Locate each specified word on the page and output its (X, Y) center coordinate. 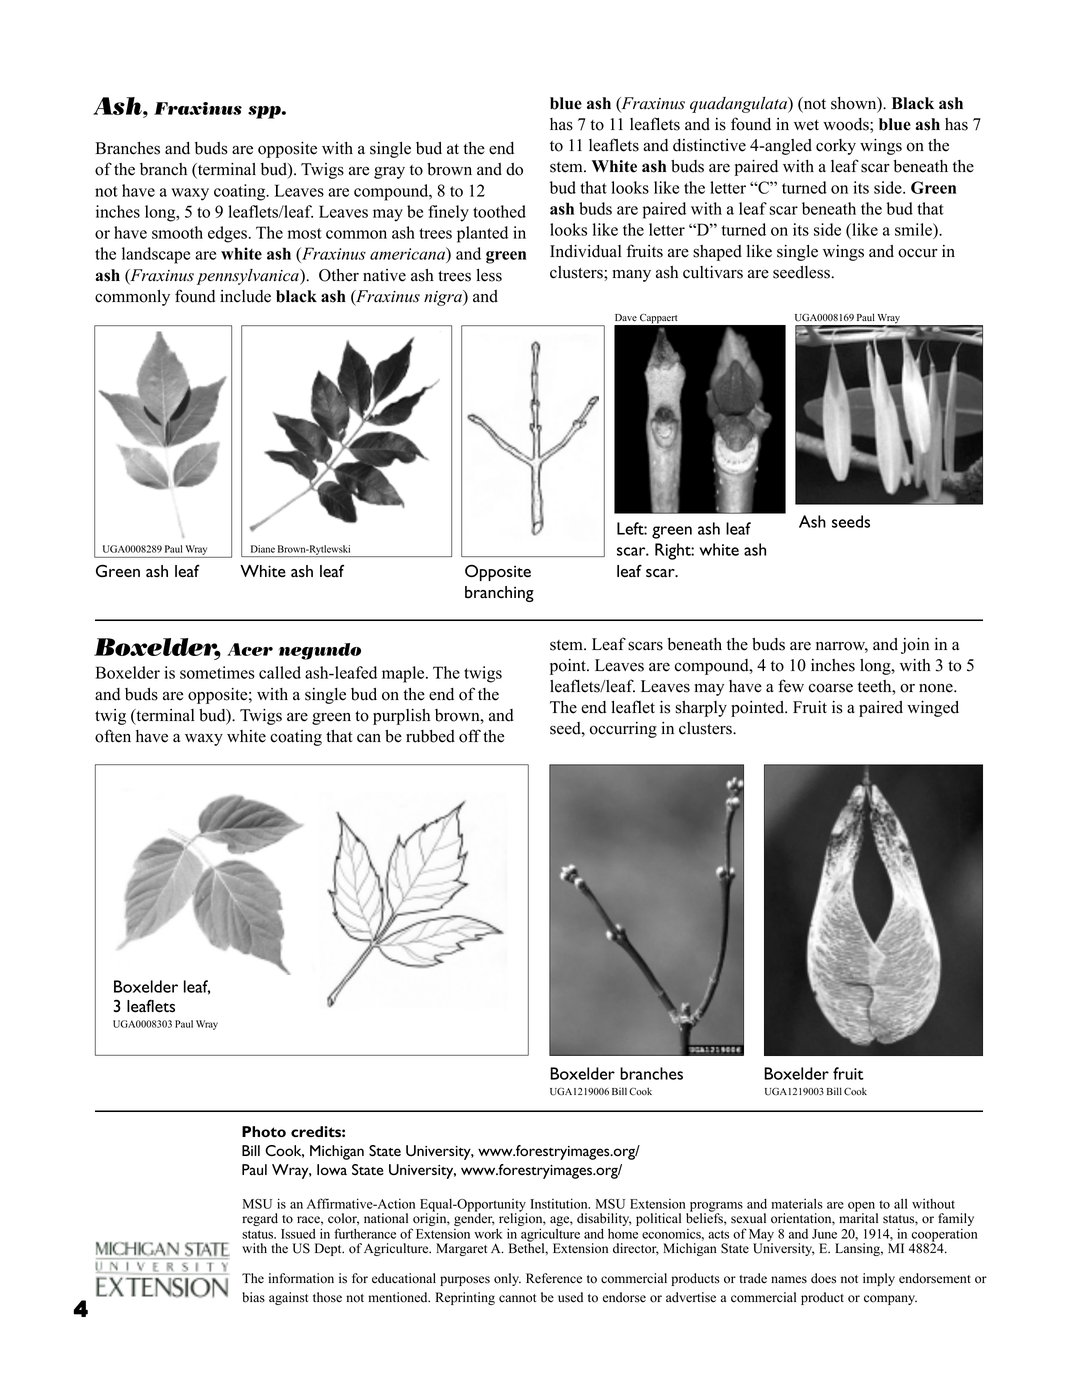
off (470, 736)
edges (227, 234)
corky (836, 147)
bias (253, 1297)
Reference (554, 1278)
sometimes (217, 672)
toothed (499, 211)
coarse (831, 688)
